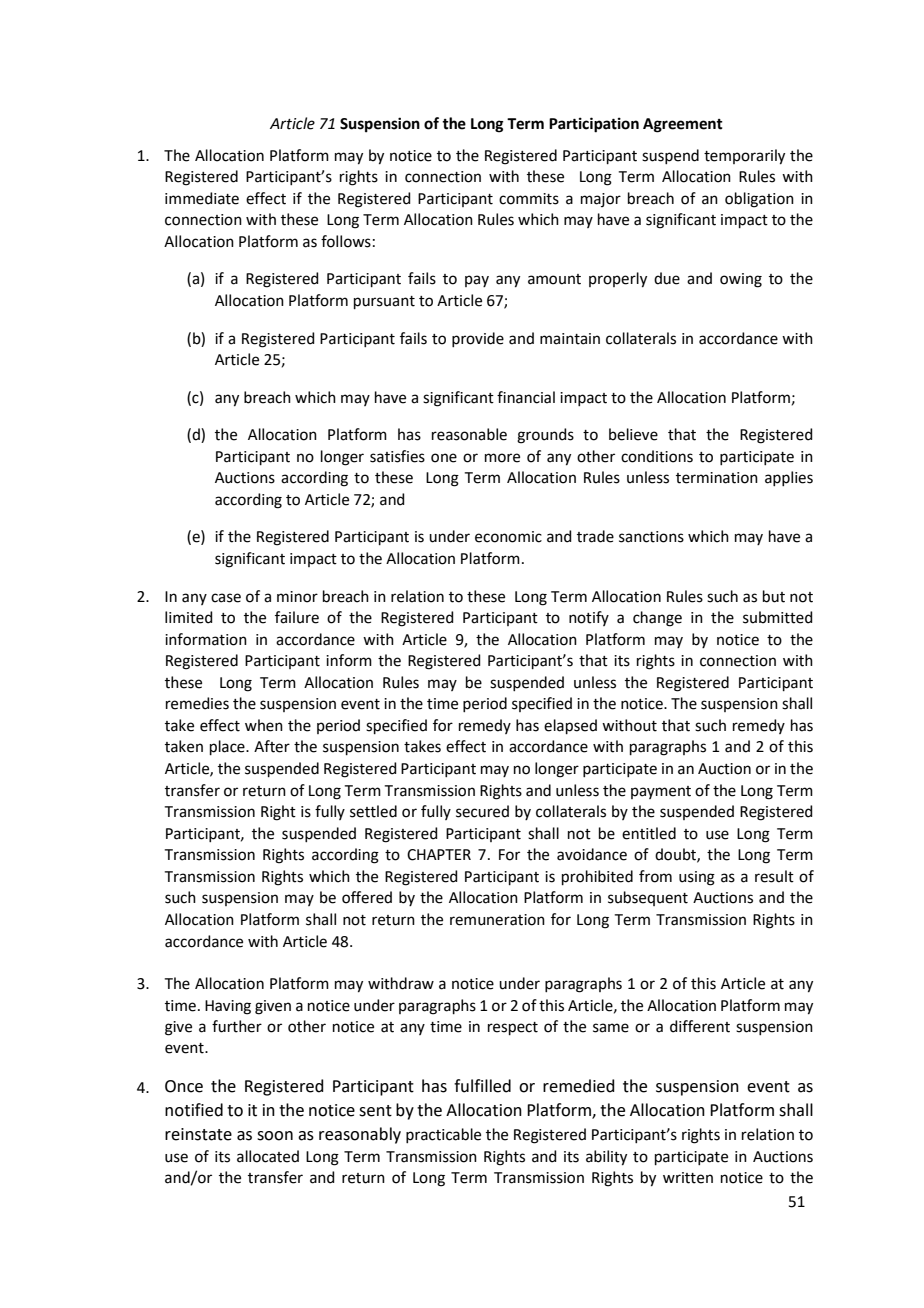 This screenshot has height=1308, width=924. Describe the element at coordinates (688, 1178) in the screenshot. I see `written` at that location.
